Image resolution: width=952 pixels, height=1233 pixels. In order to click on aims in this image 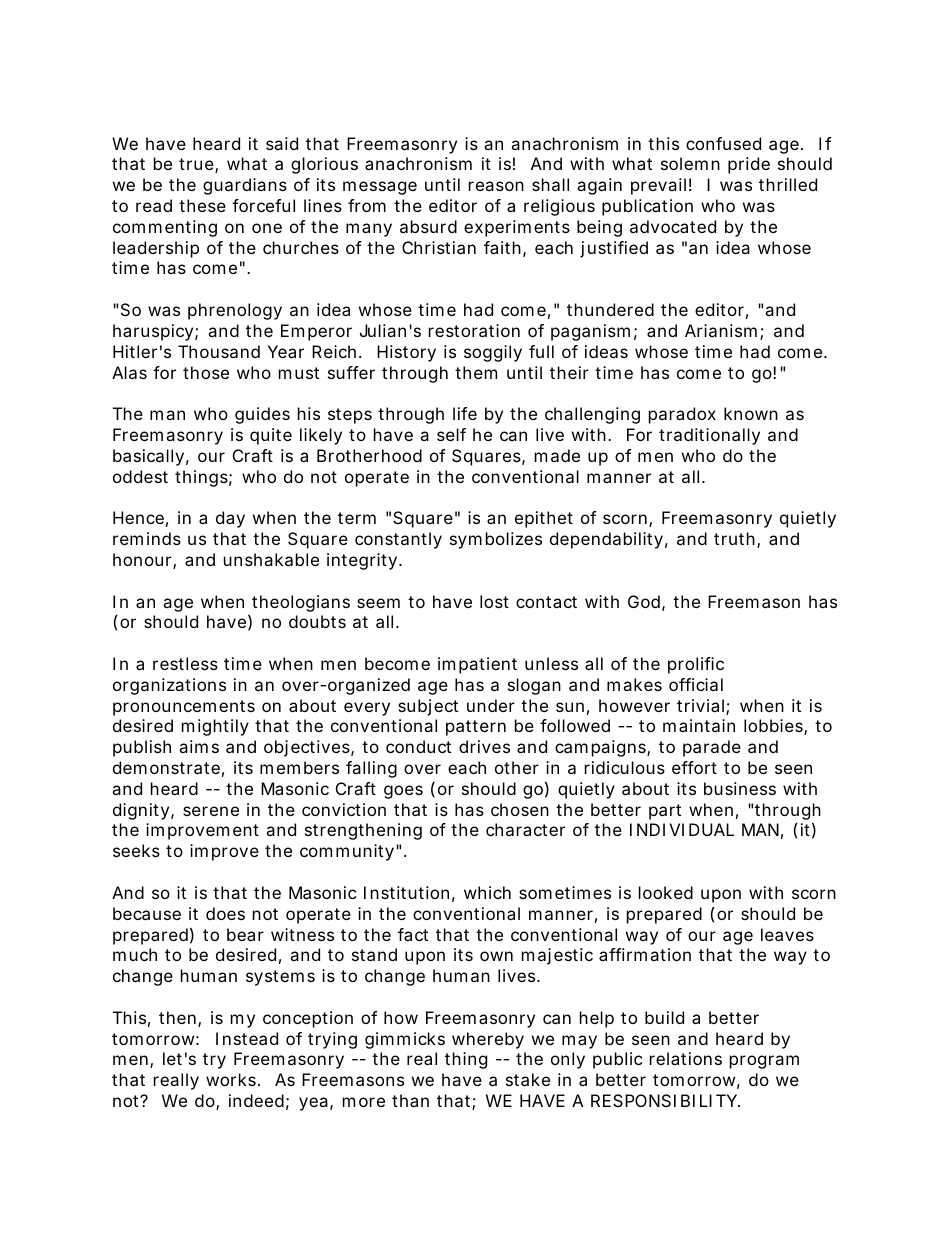, I will do `click(199, 746)`.
